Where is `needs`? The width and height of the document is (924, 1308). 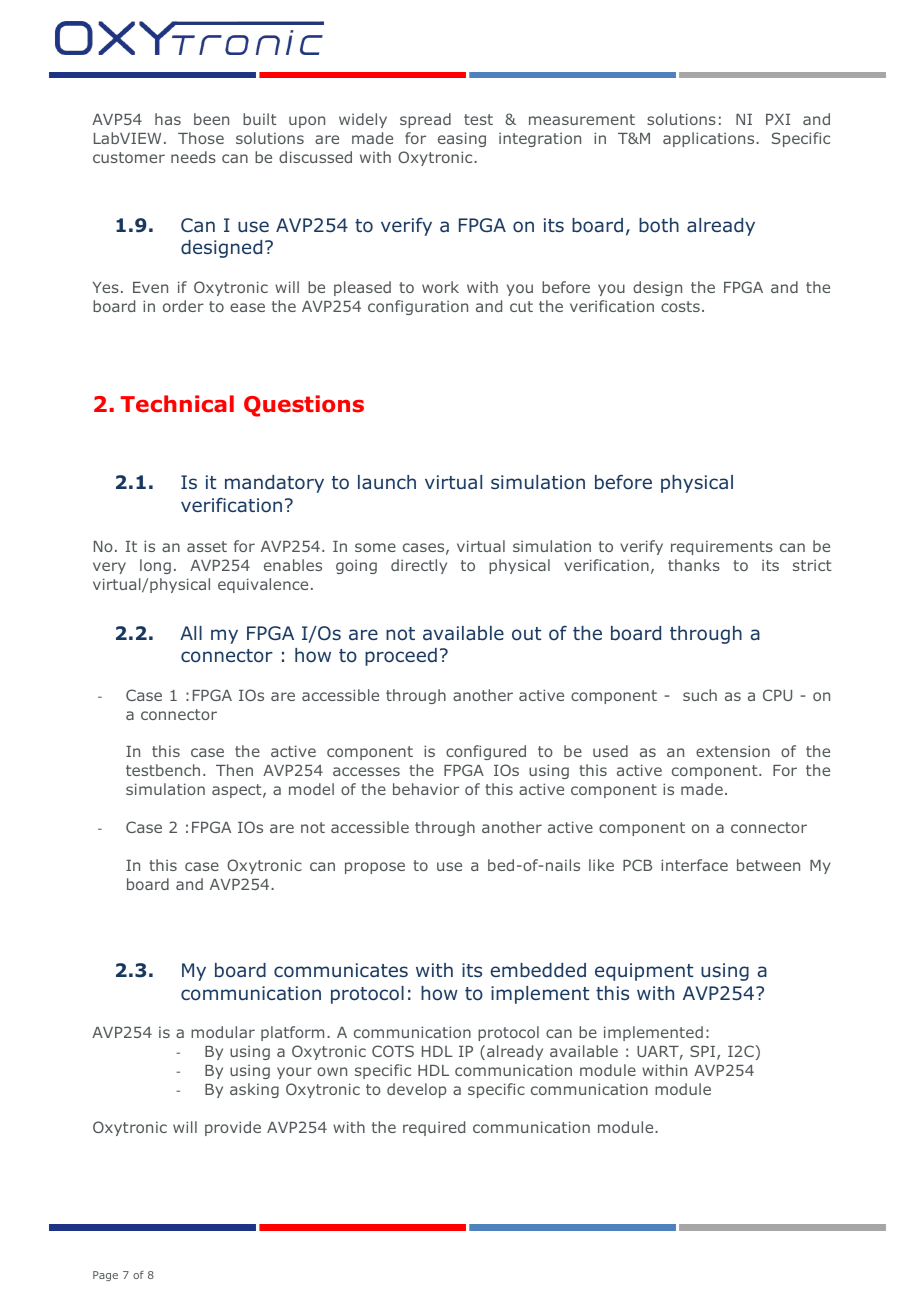
needs is located at coordinates (193, 157).
